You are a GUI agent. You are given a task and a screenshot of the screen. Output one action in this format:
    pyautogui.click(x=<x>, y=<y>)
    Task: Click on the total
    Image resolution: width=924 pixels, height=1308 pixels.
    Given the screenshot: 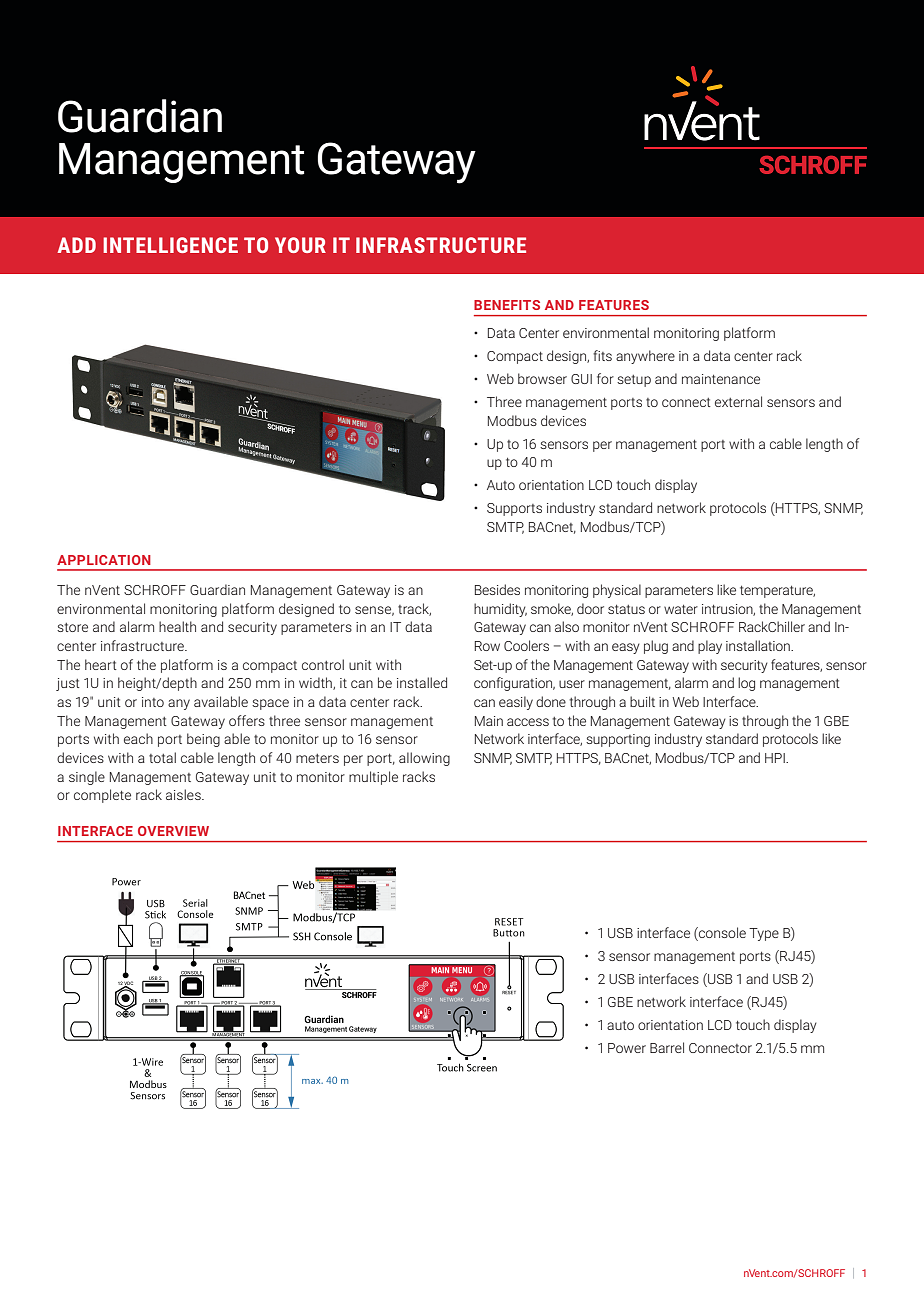 What is the action you would take?
    pyautogui.click(x=162, y=757)
